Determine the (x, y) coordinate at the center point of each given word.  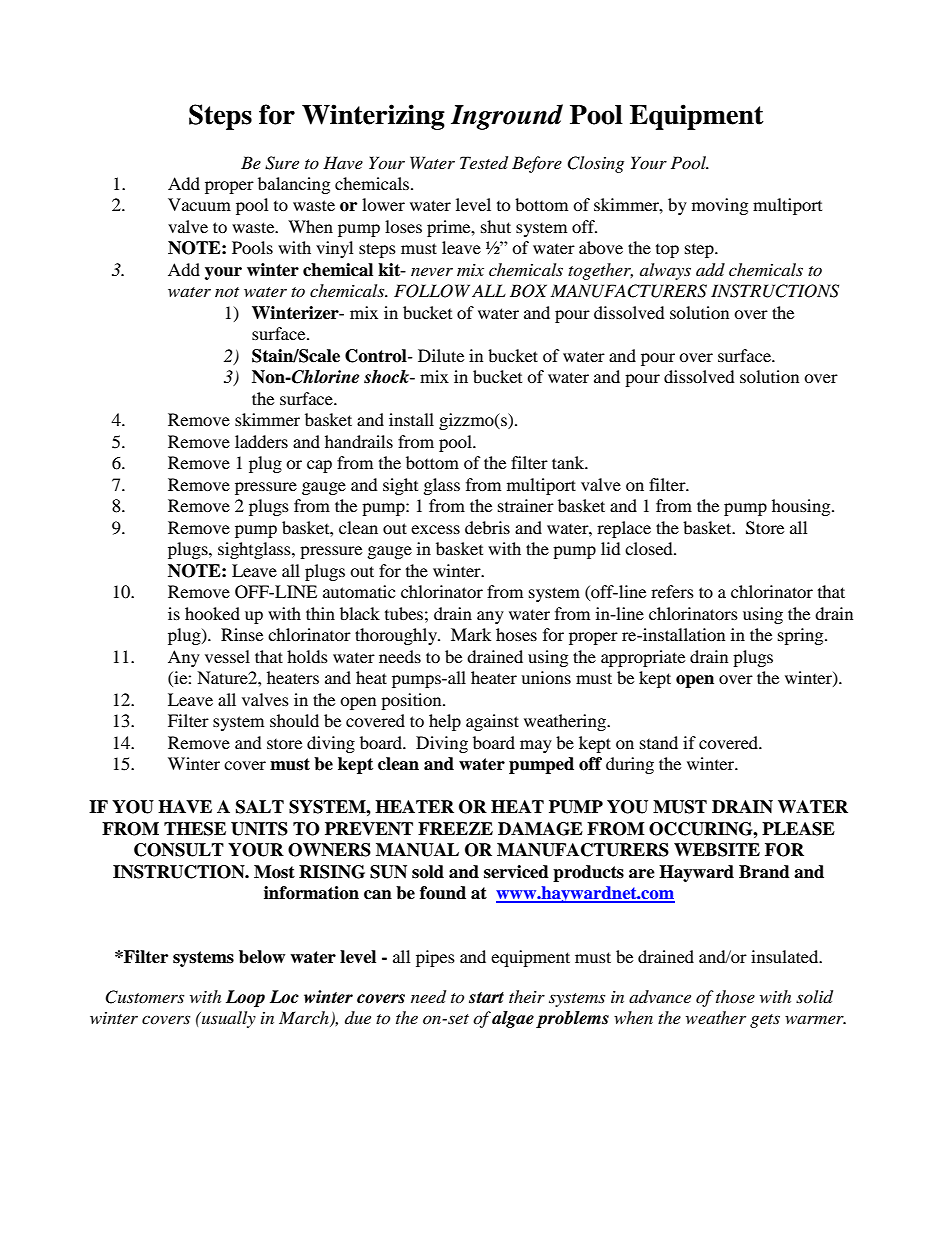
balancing (294, 185)
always (665, 271)
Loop (245, 998)
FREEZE (455, 828)
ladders (261, 441)
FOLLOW (432, 291)
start (486, 998)
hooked (212, 613)
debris (487, 527)
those (735, 996)
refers (672, 591)
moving (720, 206)
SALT (260, 807)
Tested (484, 163)
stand (659, 742)
